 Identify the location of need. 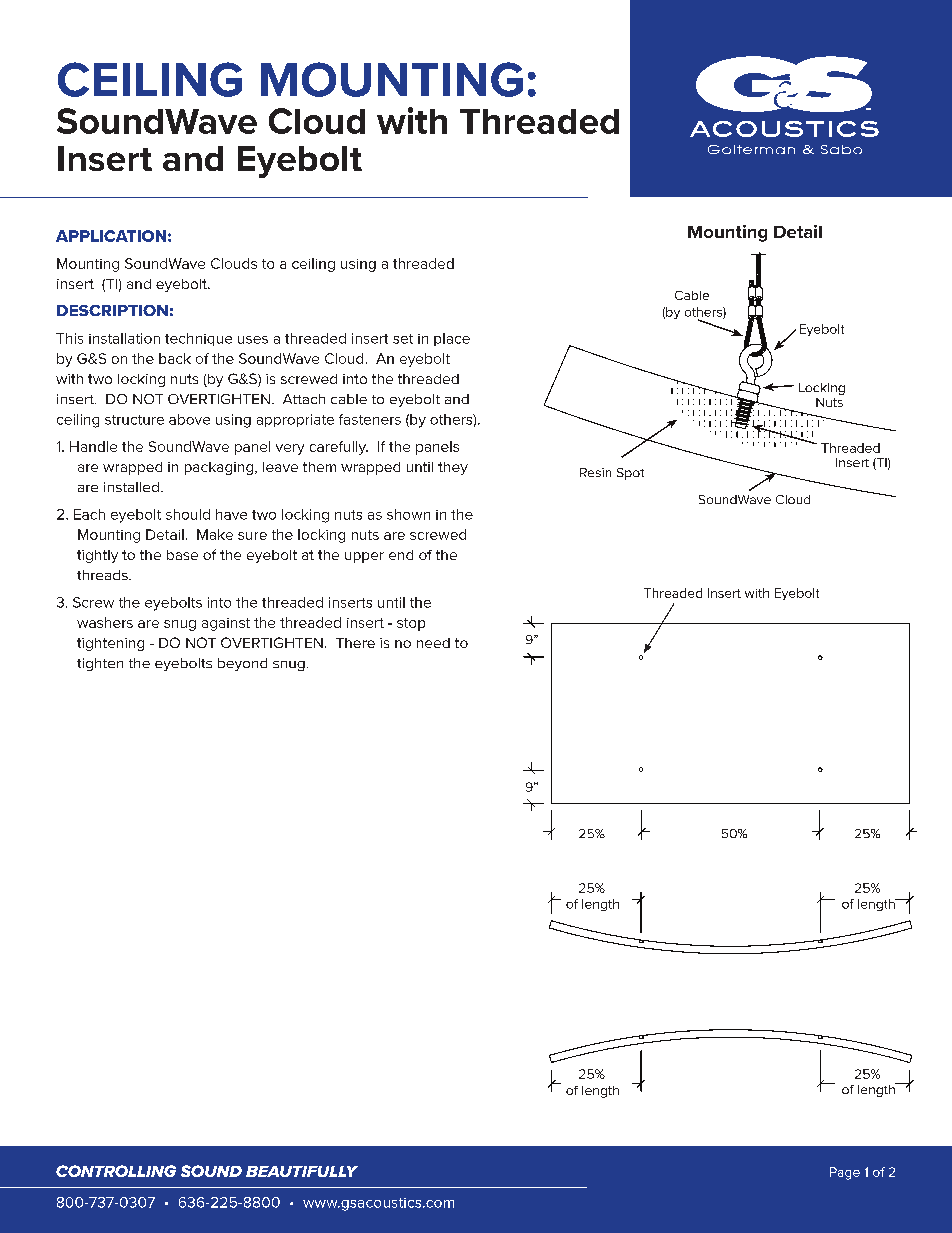
(433, 643).
